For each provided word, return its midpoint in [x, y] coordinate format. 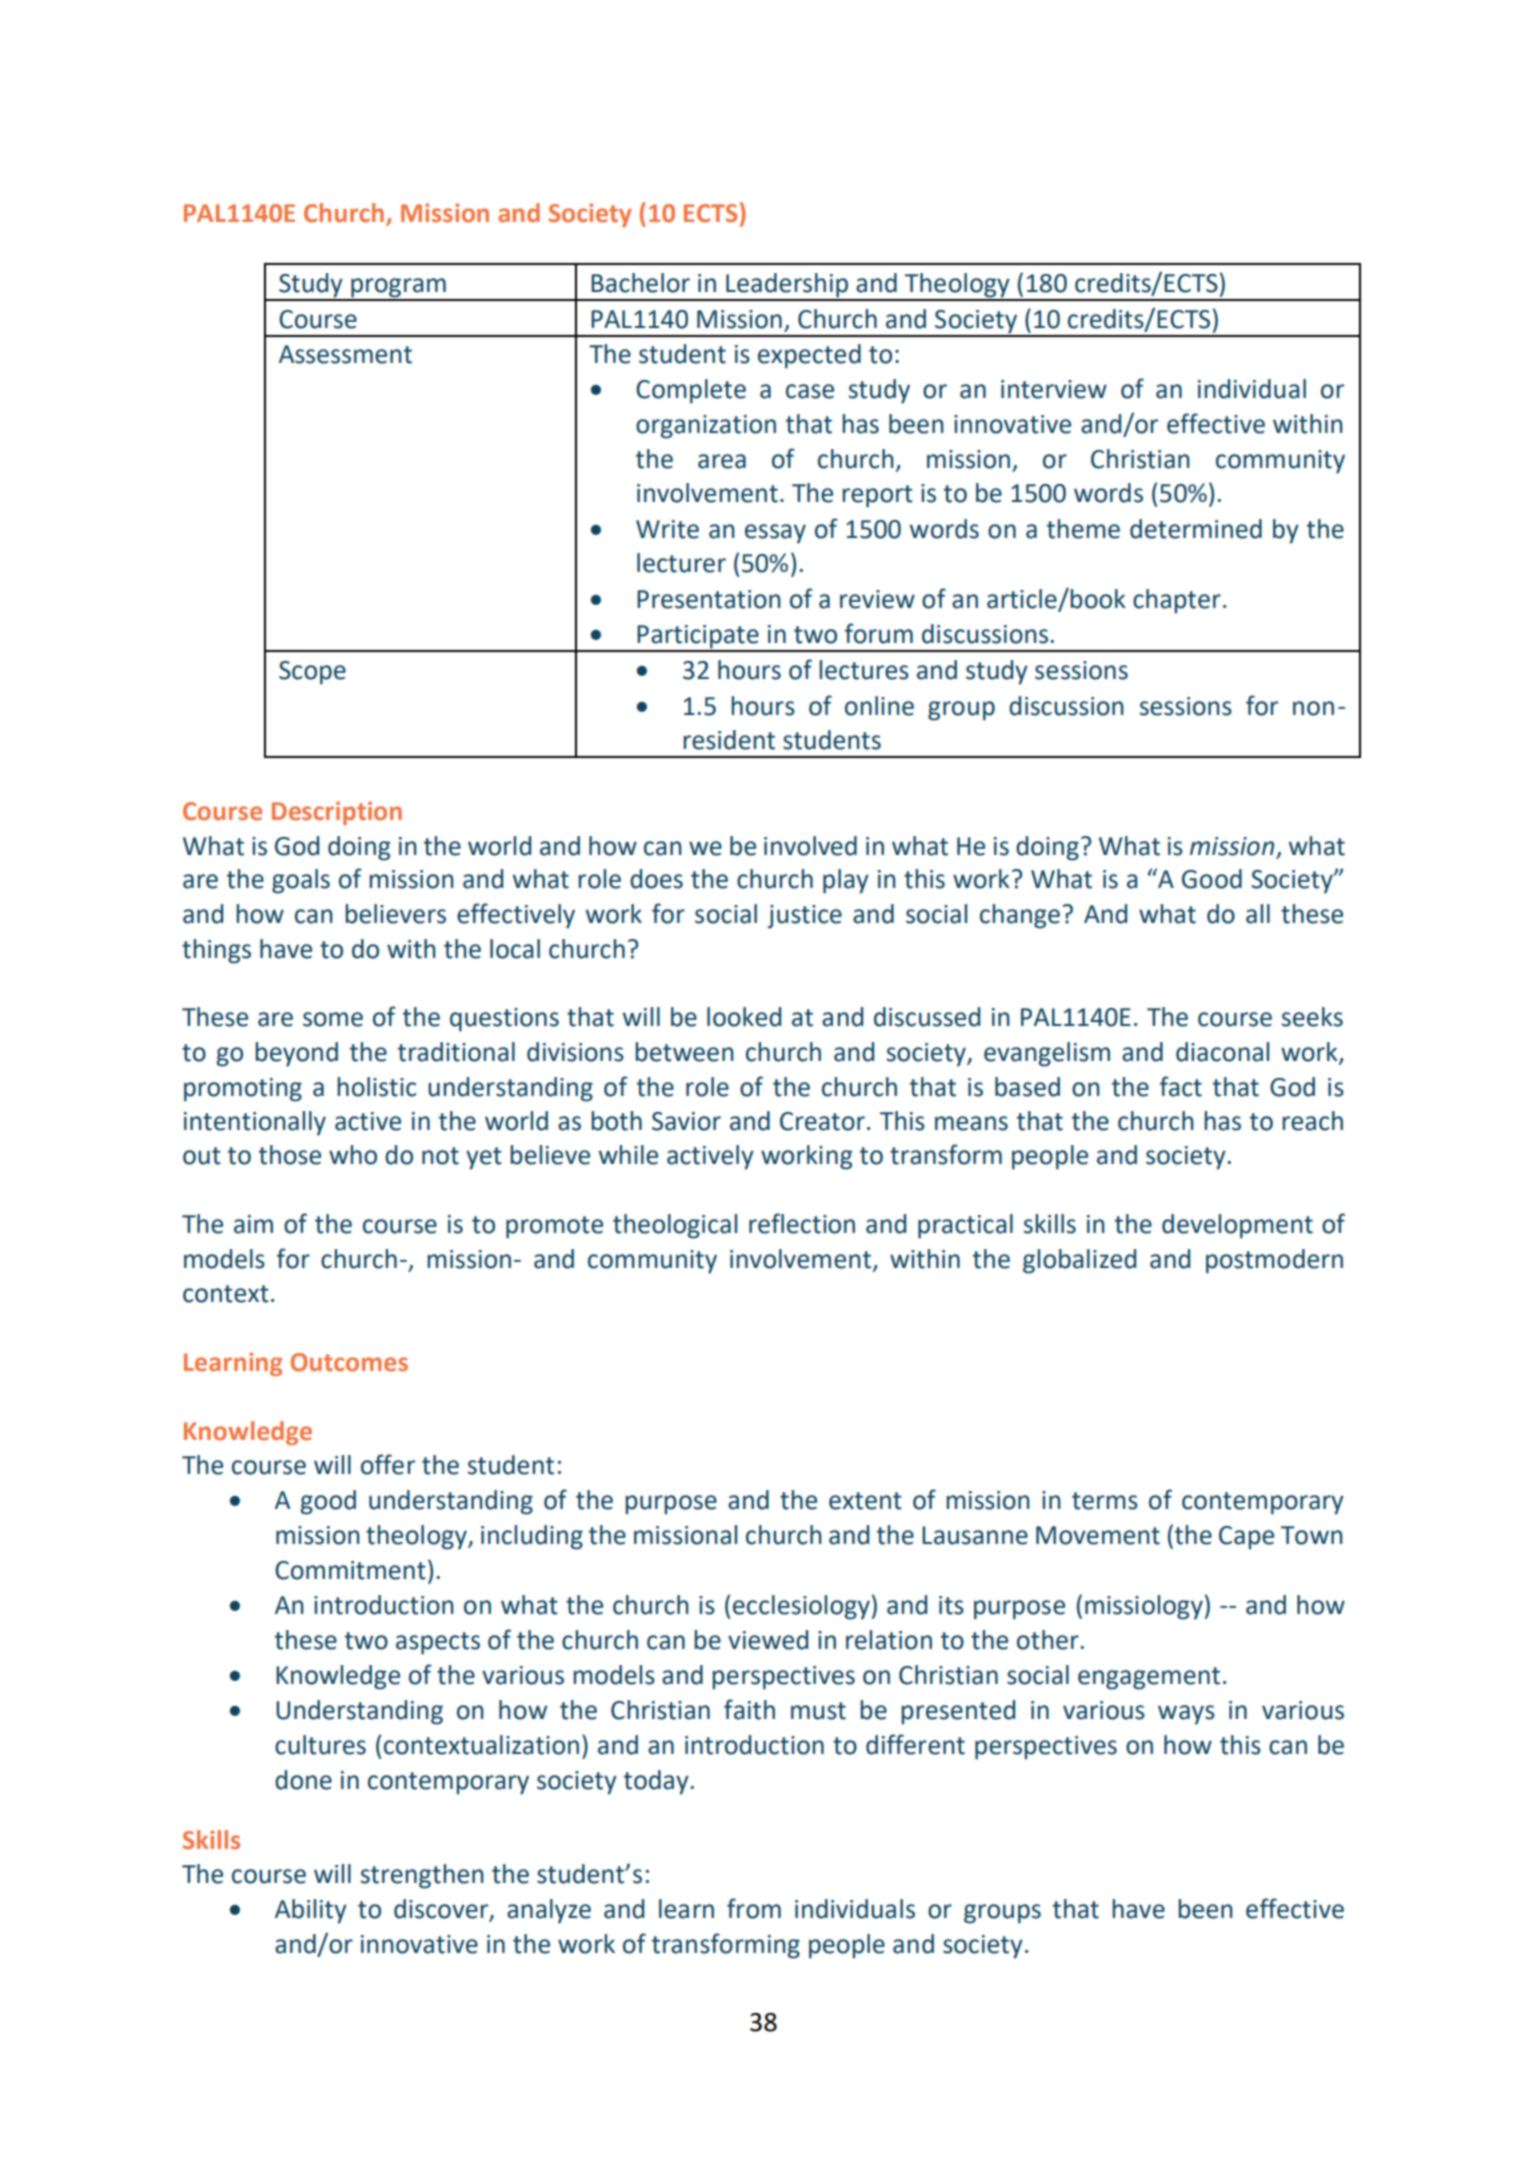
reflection [802, 1223]
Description [337, 813]
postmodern [1274, 1261]
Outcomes [349, 1362]
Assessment [345, 354]
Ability [311, 1911]
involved [810, 846]
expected [809, 356]
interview [1054, 389]
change [1020, 916]
